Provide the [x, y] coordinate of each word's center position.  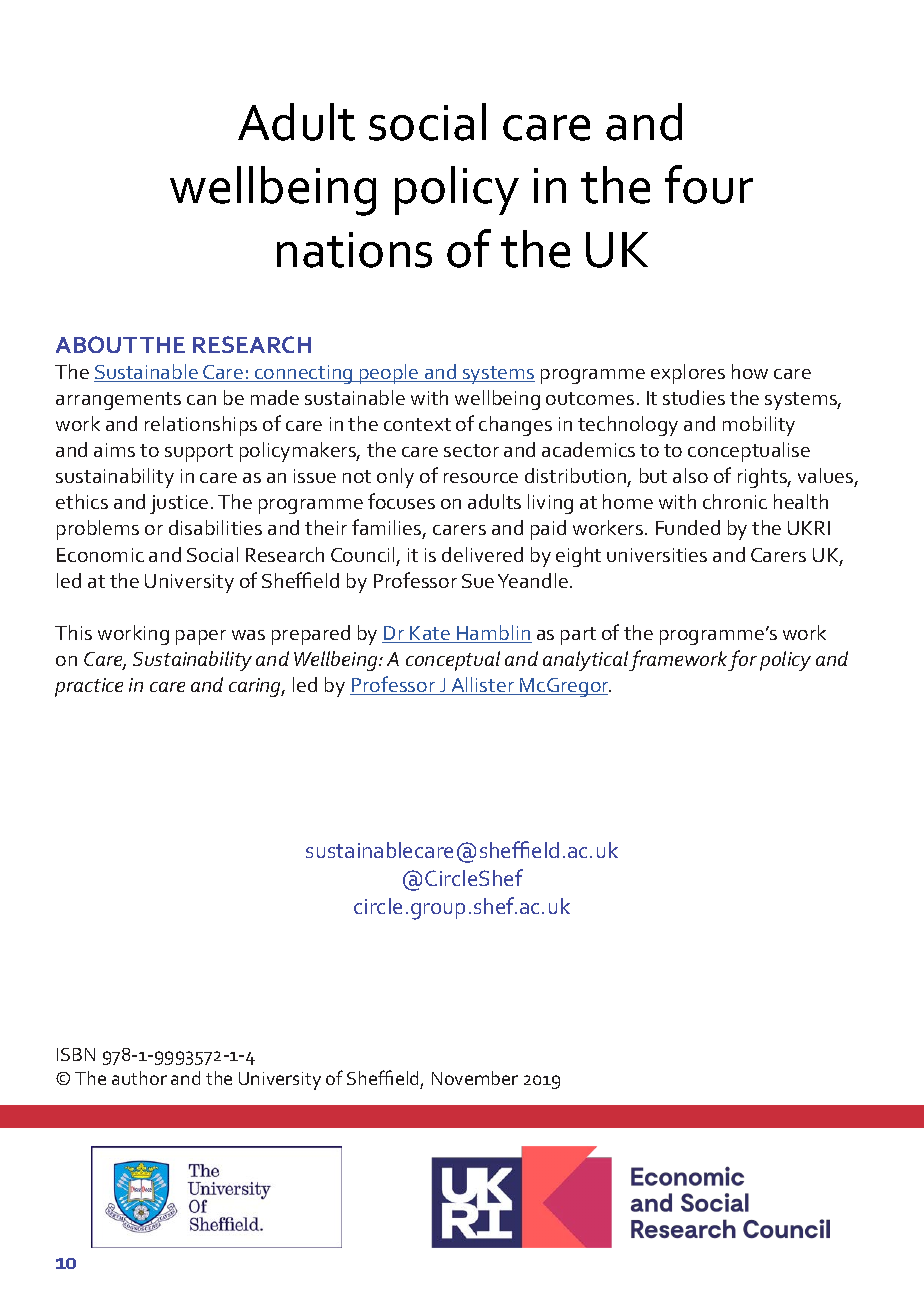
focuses [401, 501]
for [742, 660]
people [389, 374]
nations [354, 250]
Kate [430, 634]
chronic [735, 501]
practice [89, 687]
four [709, 184]
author [139, 1078]
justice [179, 504]
